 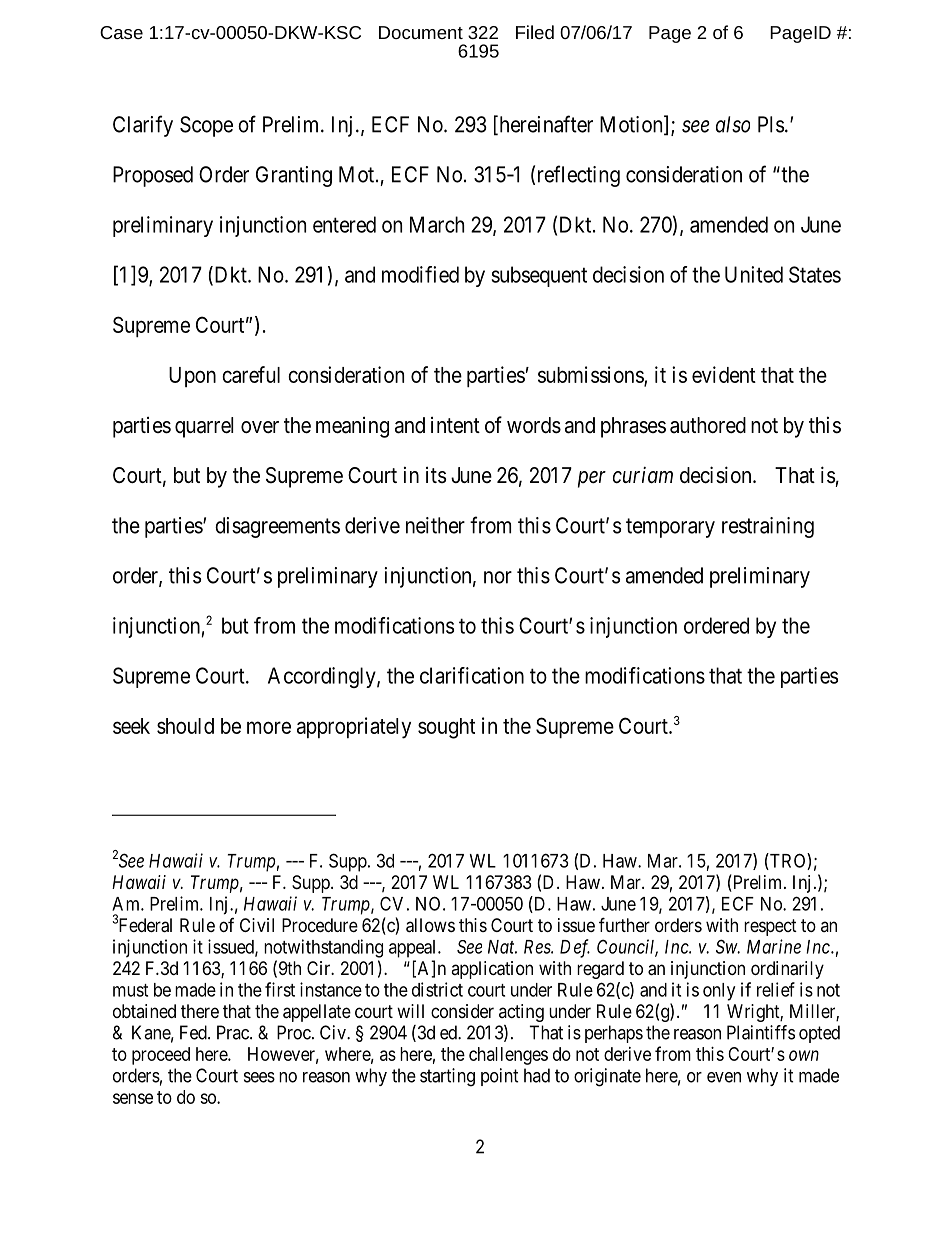 What do you see at coordinates (770, 927) in the image?
I see `respect` at bounding box center [770, 927].
